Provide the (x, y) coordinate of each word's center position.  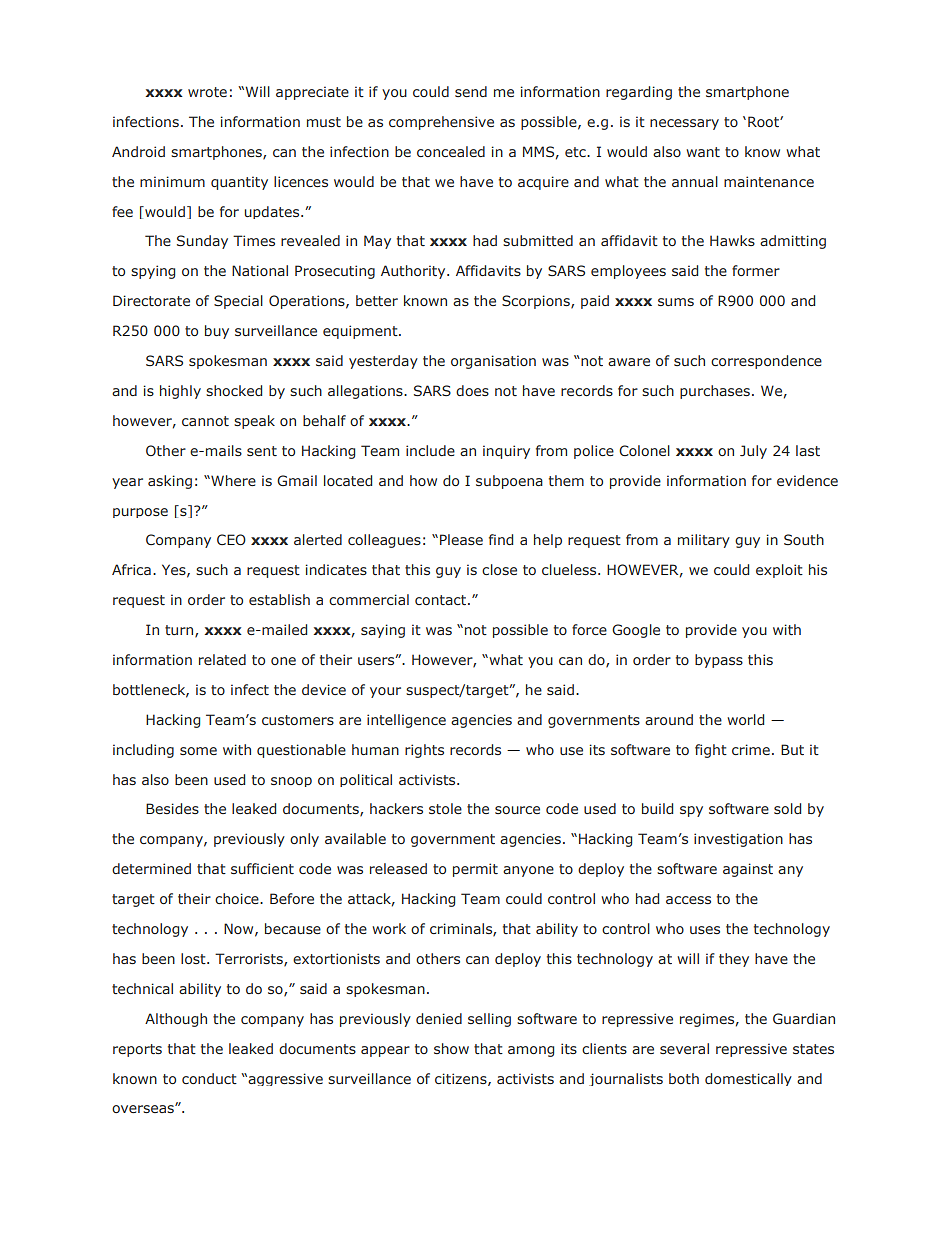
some (198, 751)
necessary (684, 124)
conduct (209, 1078)
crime (751, 749)
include (430, 450)
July (753, 452)
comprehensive (441, 123)
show (451, 1048)
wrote (207, 92)
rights (424, 751)
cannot (205, 421)
